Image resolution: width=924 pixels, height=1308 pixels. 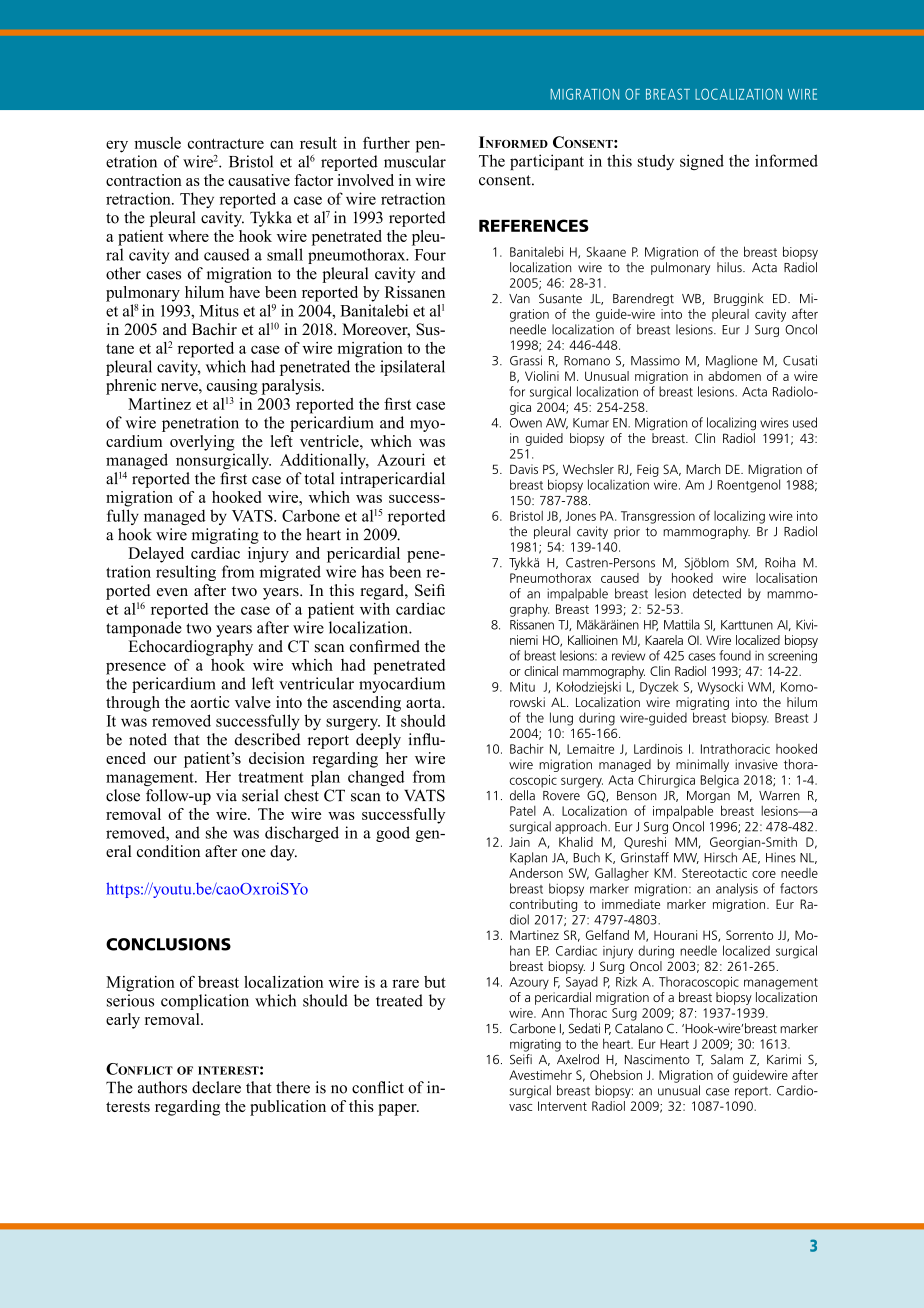 What do you see at coordinates (385, 646) in the image?
I see `confirmed` at bounding box center [385, 646].
